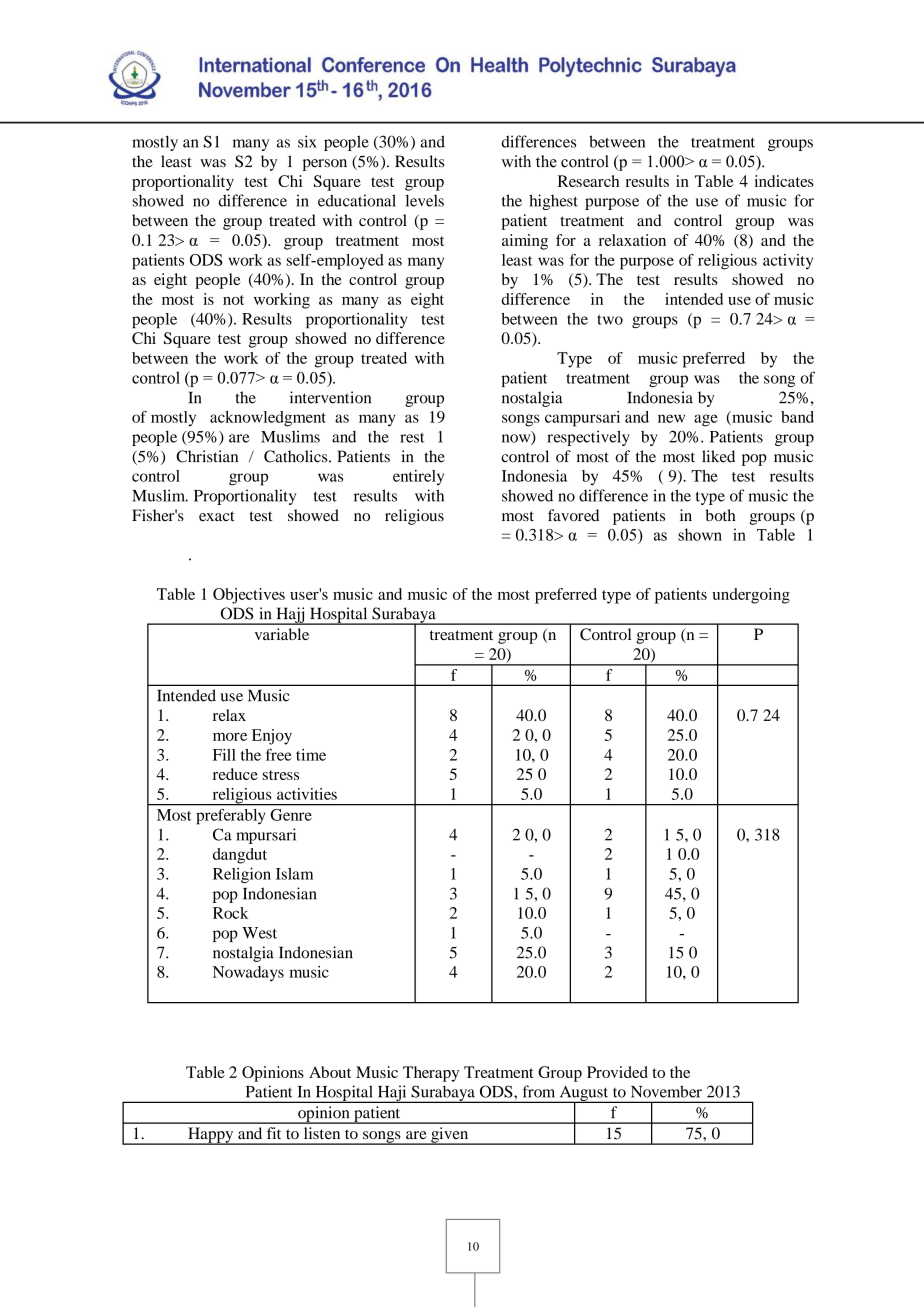 Image resolution: width=924 pixels, height=1308 pixels. Describe the element at coordinates (751, 596) in the screenshot. I see `undergoing` at that location.
